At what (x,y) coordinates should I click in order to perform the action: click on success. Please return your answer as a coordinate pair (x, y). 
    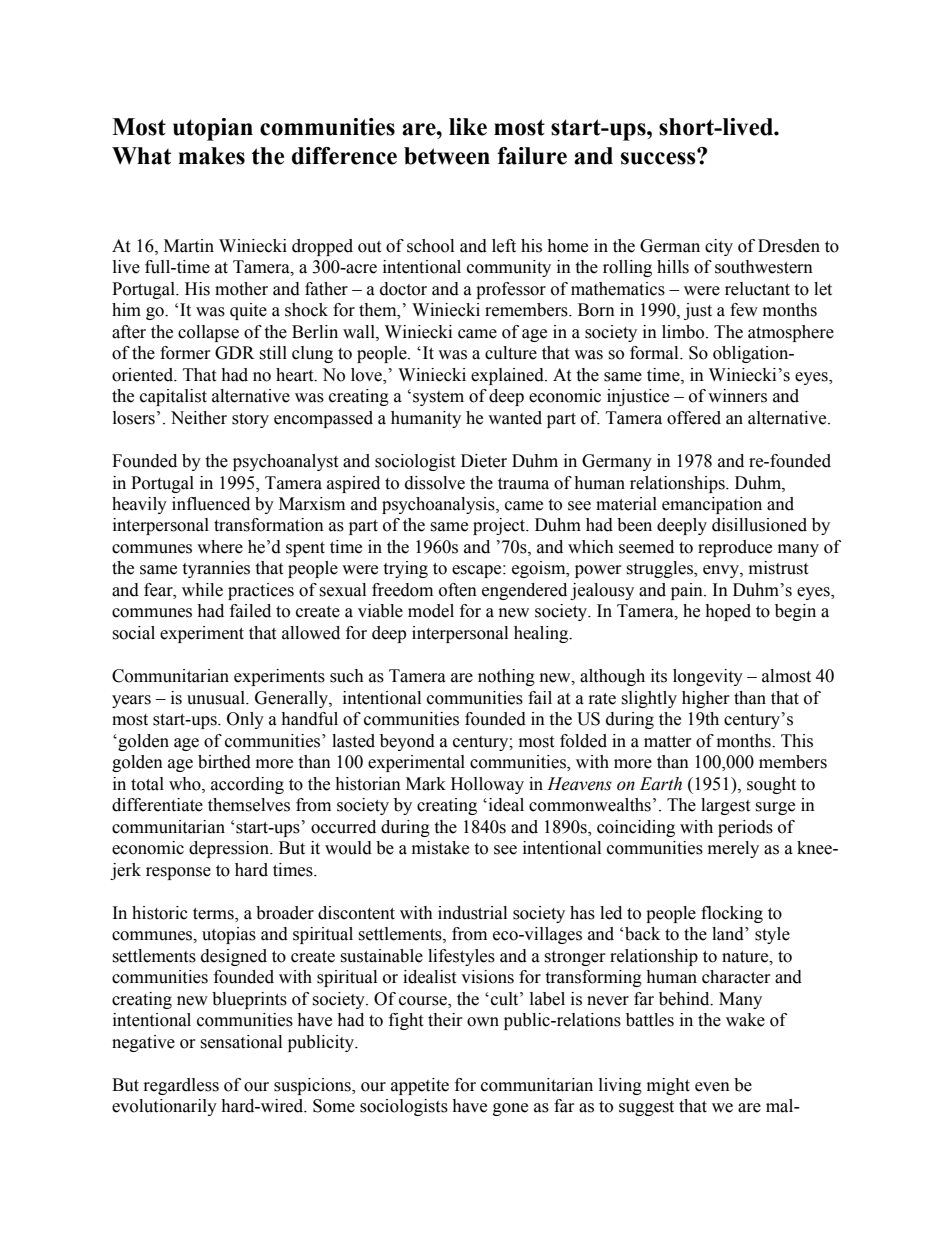
    Looking at the image, I should click on (659, 157).
